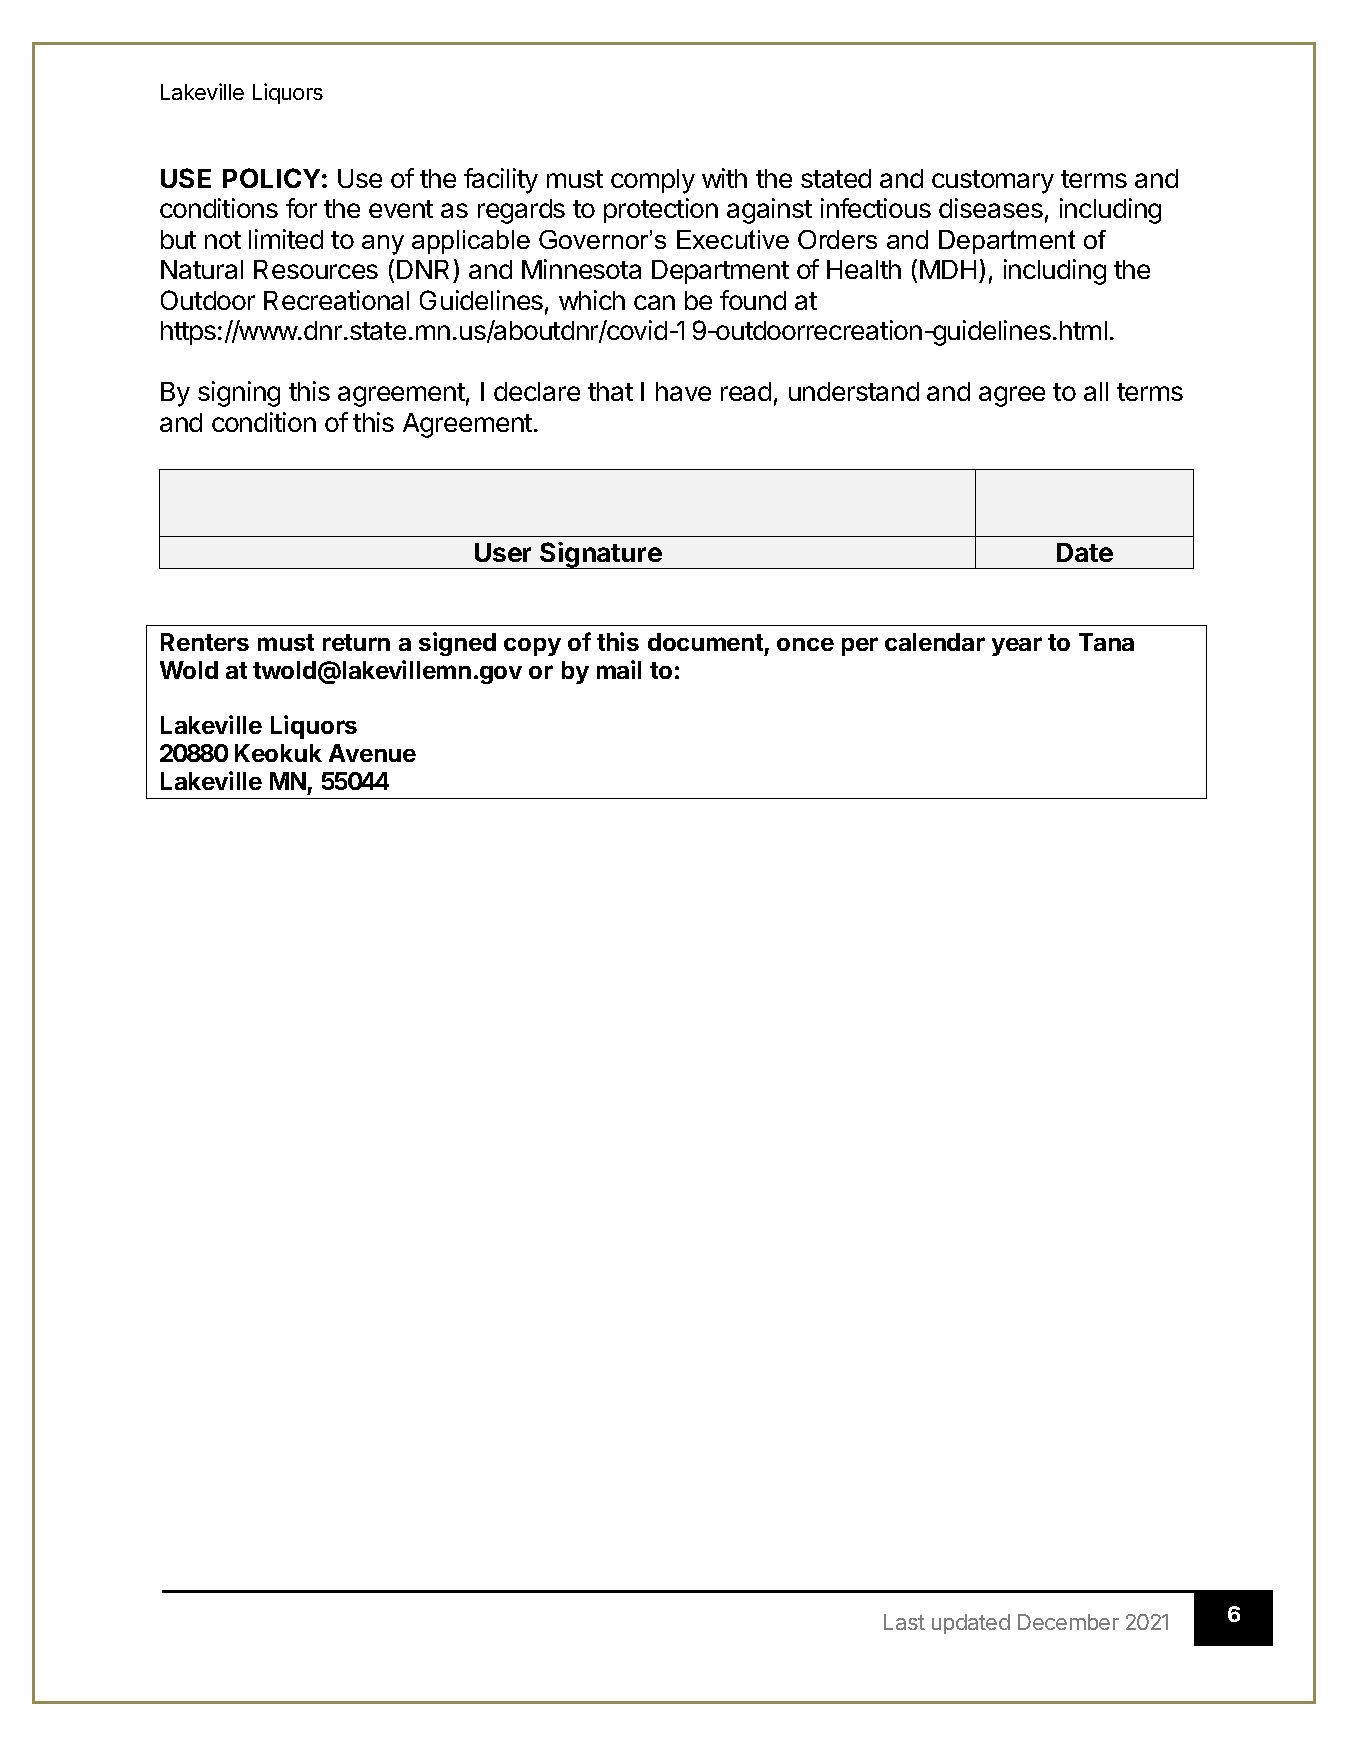  Describe the element at coordinates (619, 669) in the screenshot. I see `mail` at that location.
